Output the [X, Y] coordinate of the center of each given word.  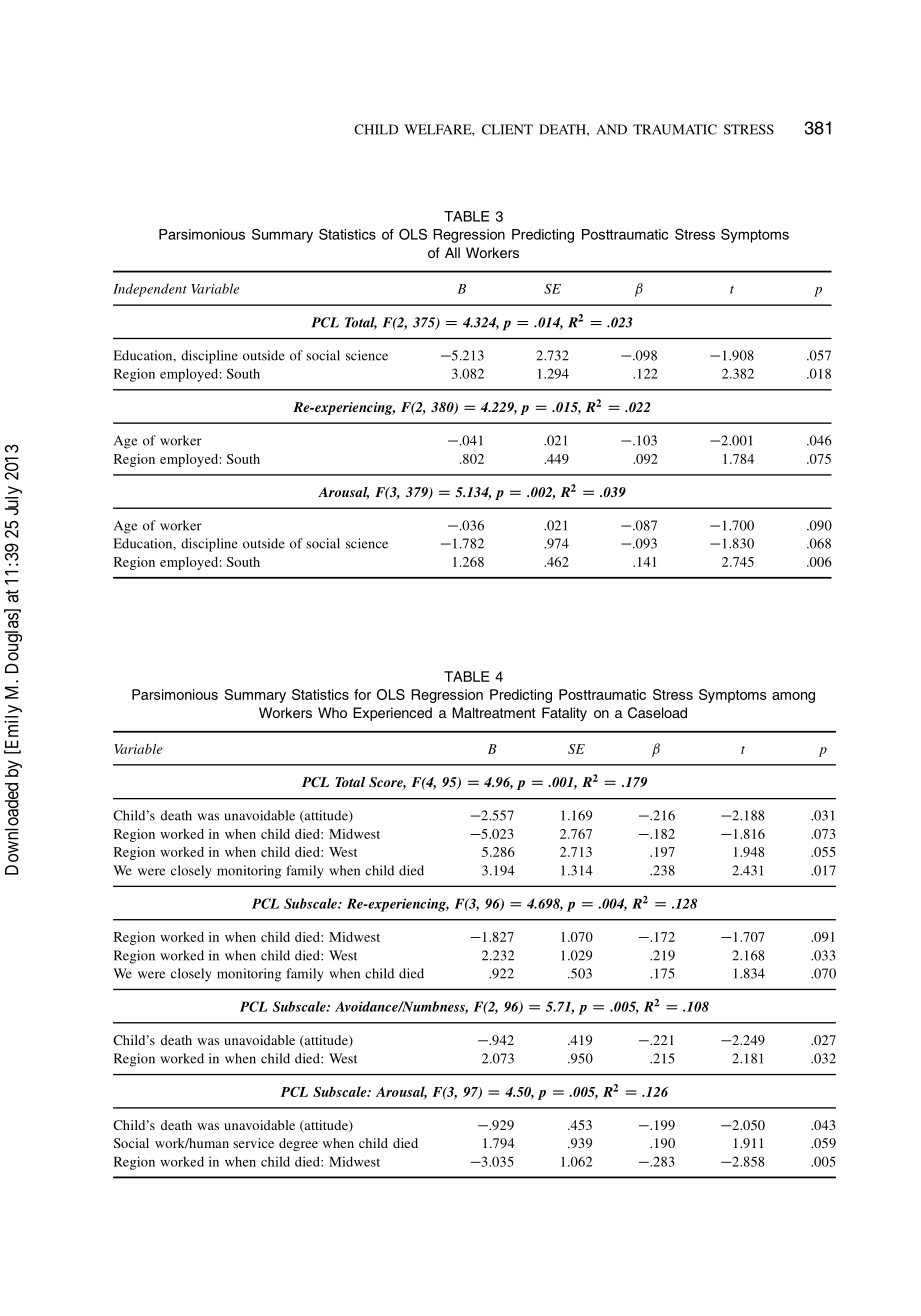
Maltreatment [494, 712]
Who [332, 712]
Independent [150, 290]
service [253, 1143]
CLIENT [507, 129]
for [362, 694]
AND [611, 129]
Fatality [564, 714]
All [452, 252]
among [793, 697]
